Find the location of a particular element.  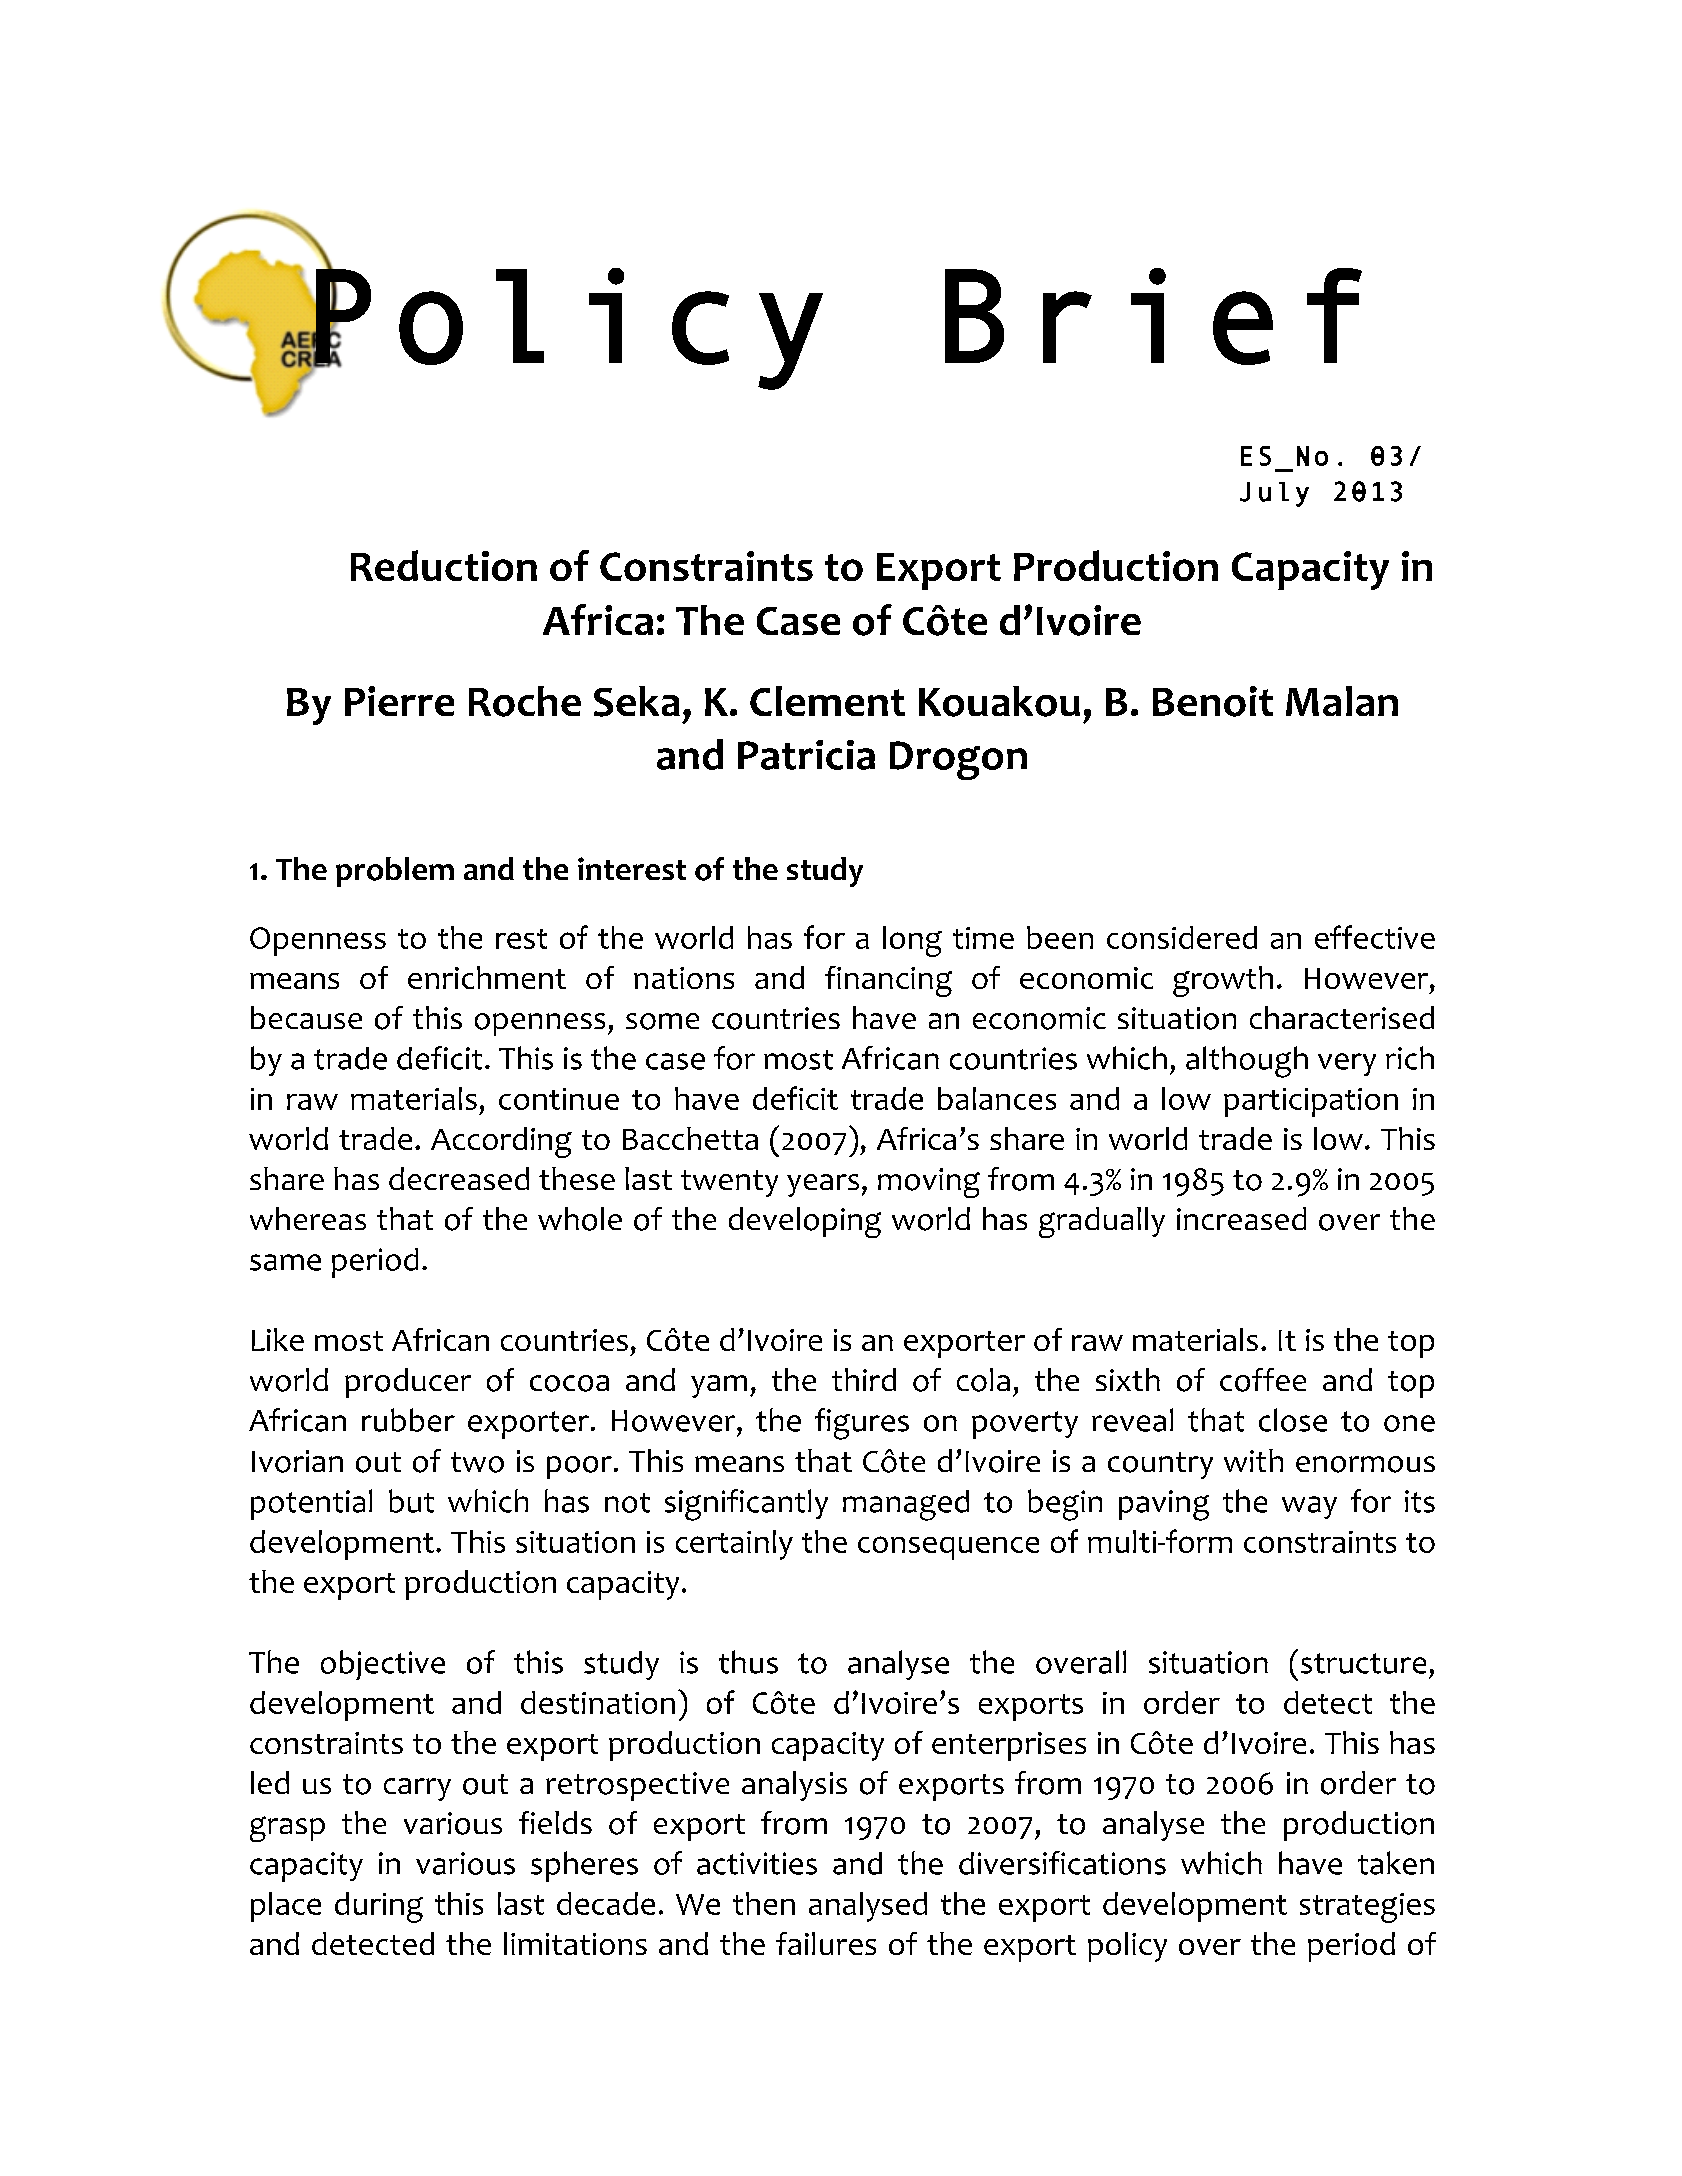

participation is located at coordinates (1311, 1102).
